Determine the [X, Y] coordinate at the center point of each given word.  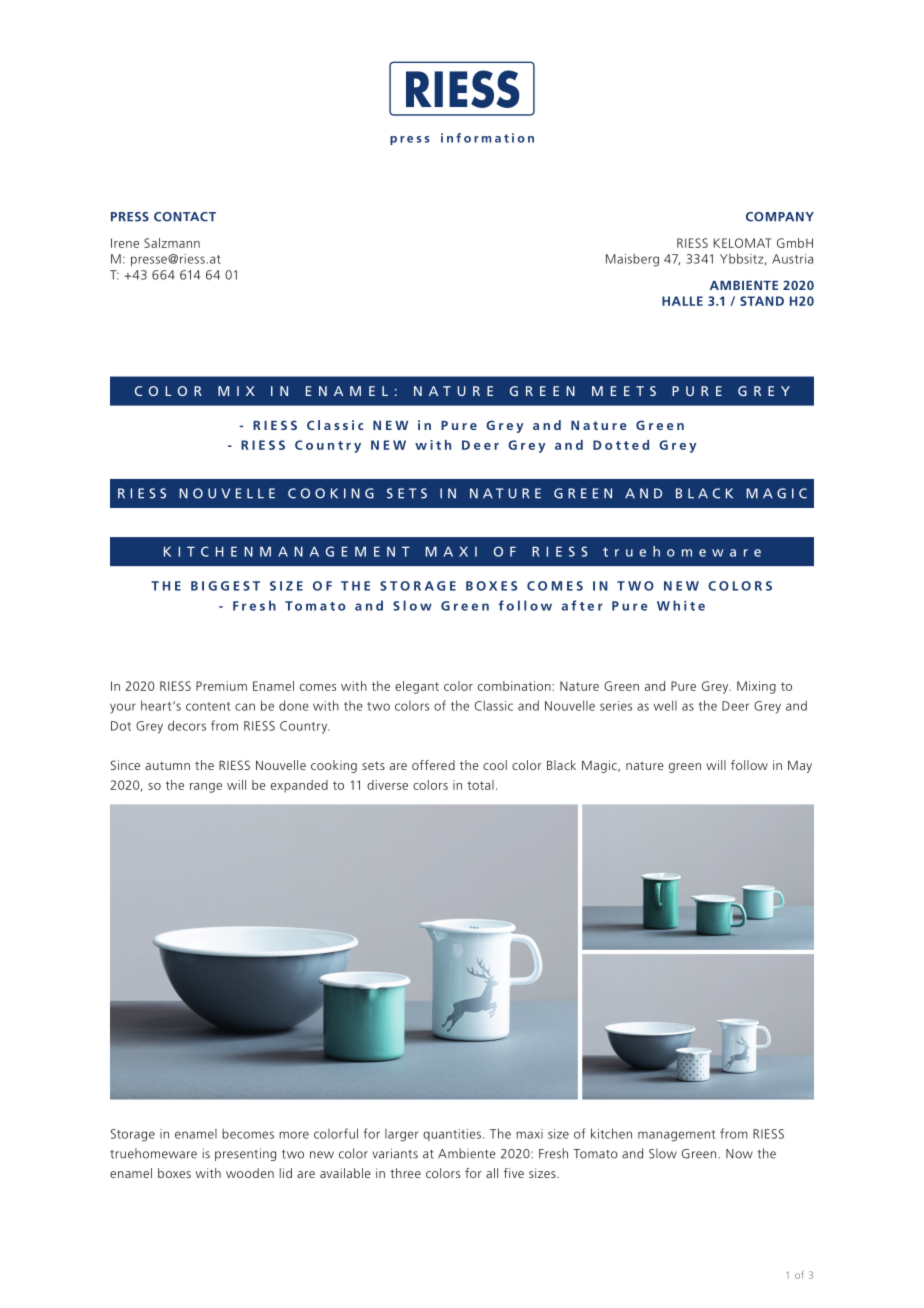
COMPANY [780, 217]
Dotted [621, 445]
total [480, 785]
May [800, 767]
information [487, 138]
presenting [245, 1154]
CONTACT [185, 217]
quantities [452, 1135]
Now [739, 1154]
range [206, 788]
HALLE [682, 301]
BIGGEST [225, 586]
